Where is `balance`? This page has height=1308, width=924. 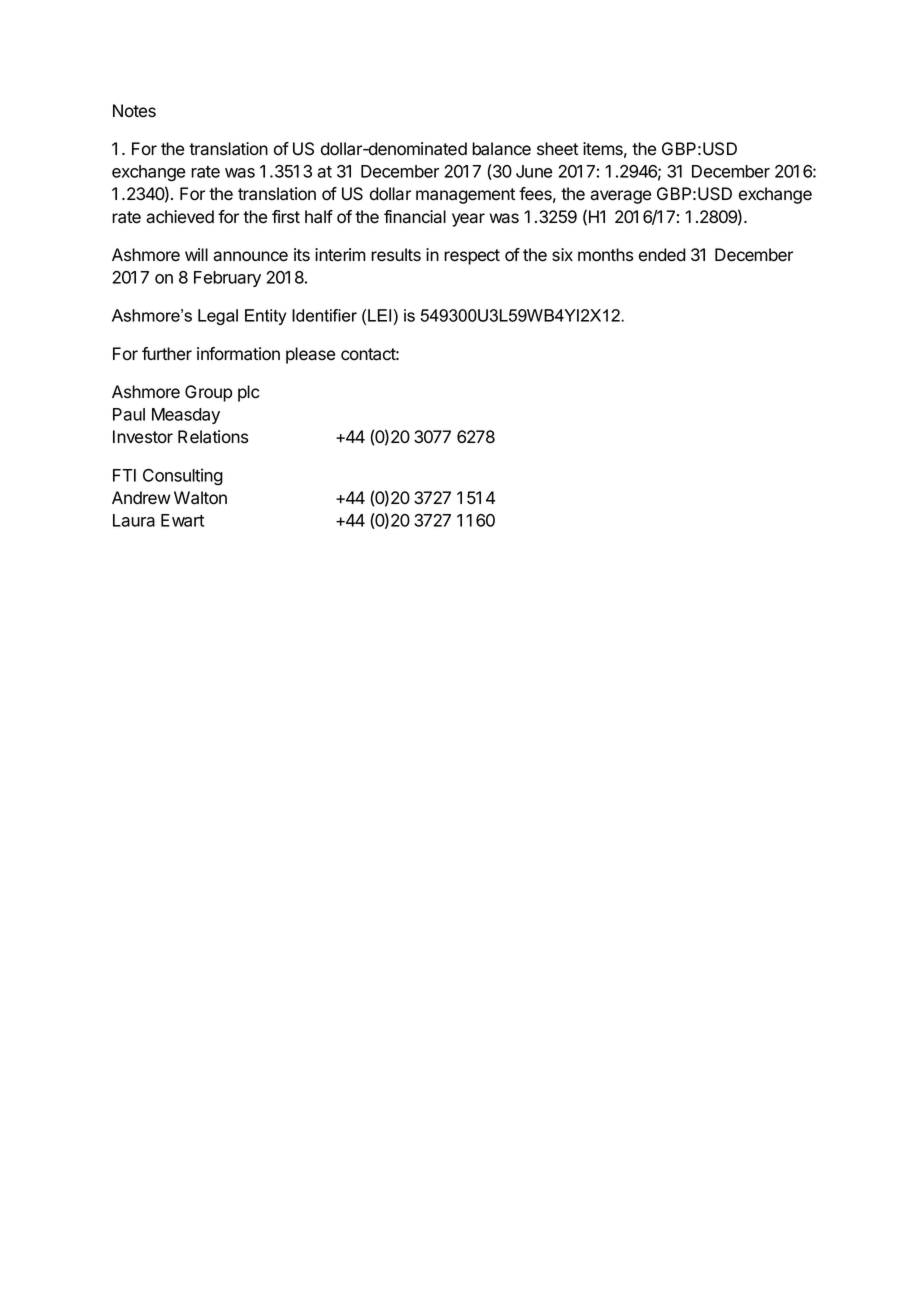 balance is located at coordinates (501, 149).
